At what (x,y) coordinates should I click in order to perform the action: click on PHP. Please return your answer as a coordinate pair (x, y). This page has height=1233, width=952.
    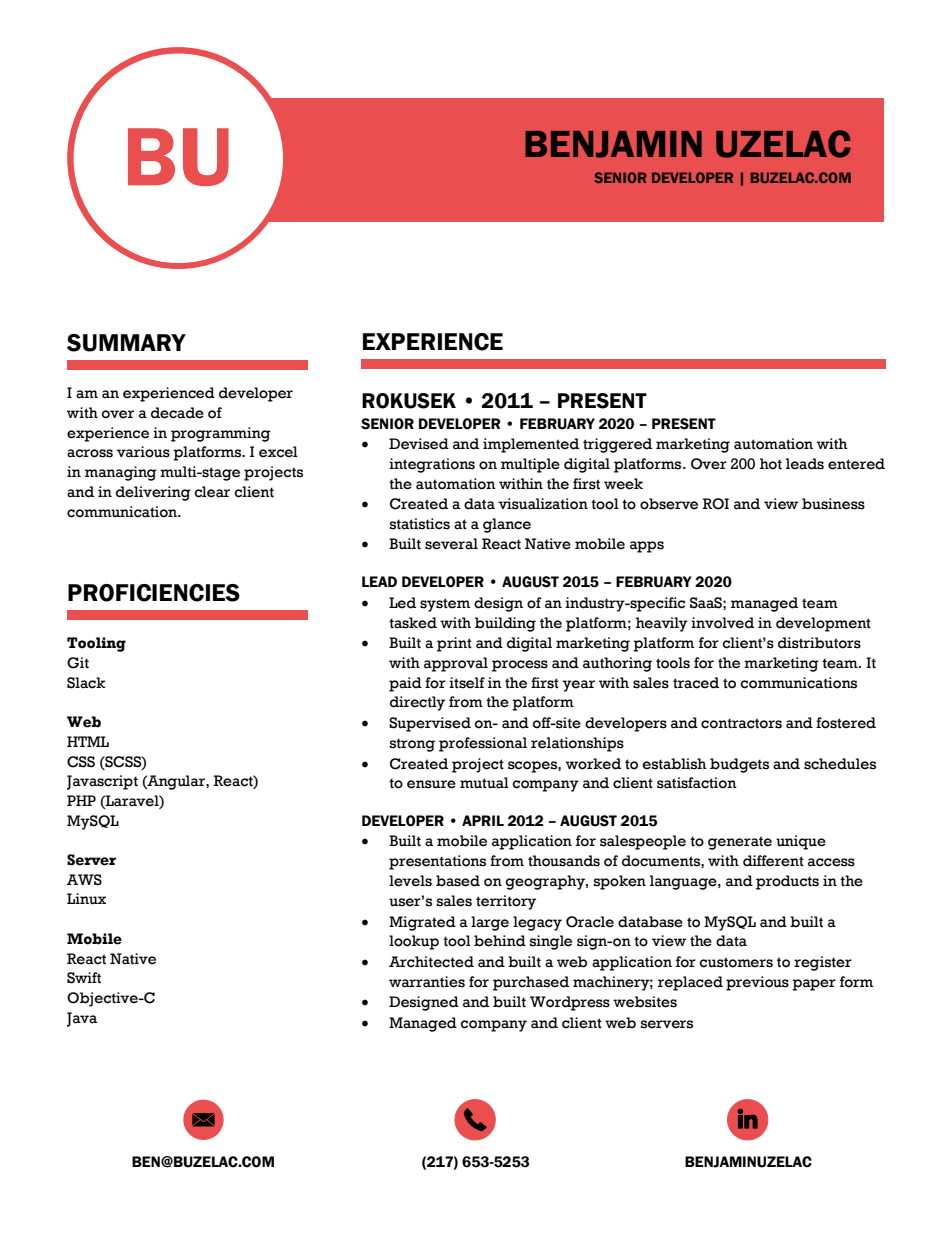
    Looking at the image, I should click on (81, 800).
